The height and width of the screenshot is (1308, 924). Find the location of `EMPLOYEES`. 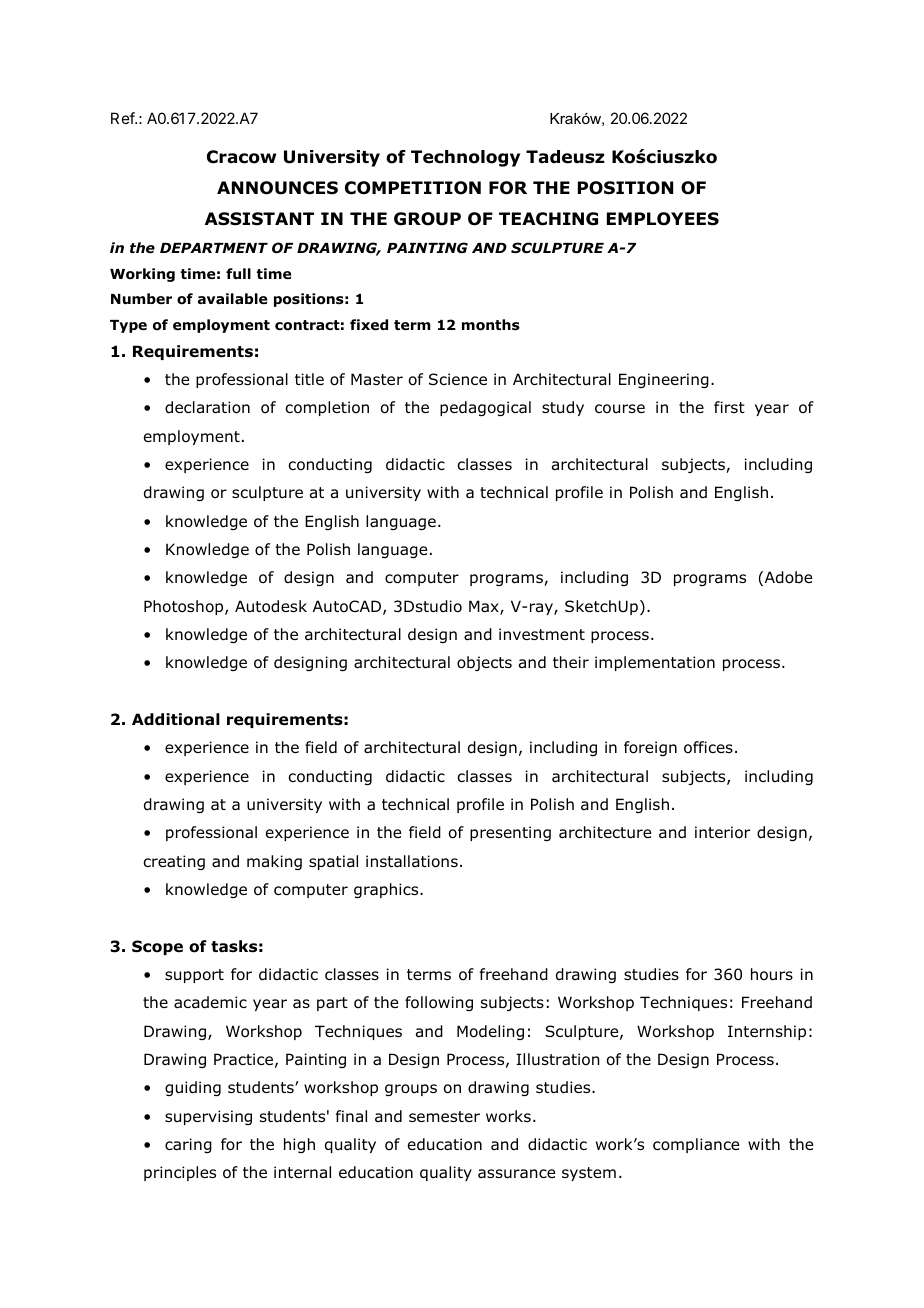

EMPLOYEES is located at coordinates (663, 219).
